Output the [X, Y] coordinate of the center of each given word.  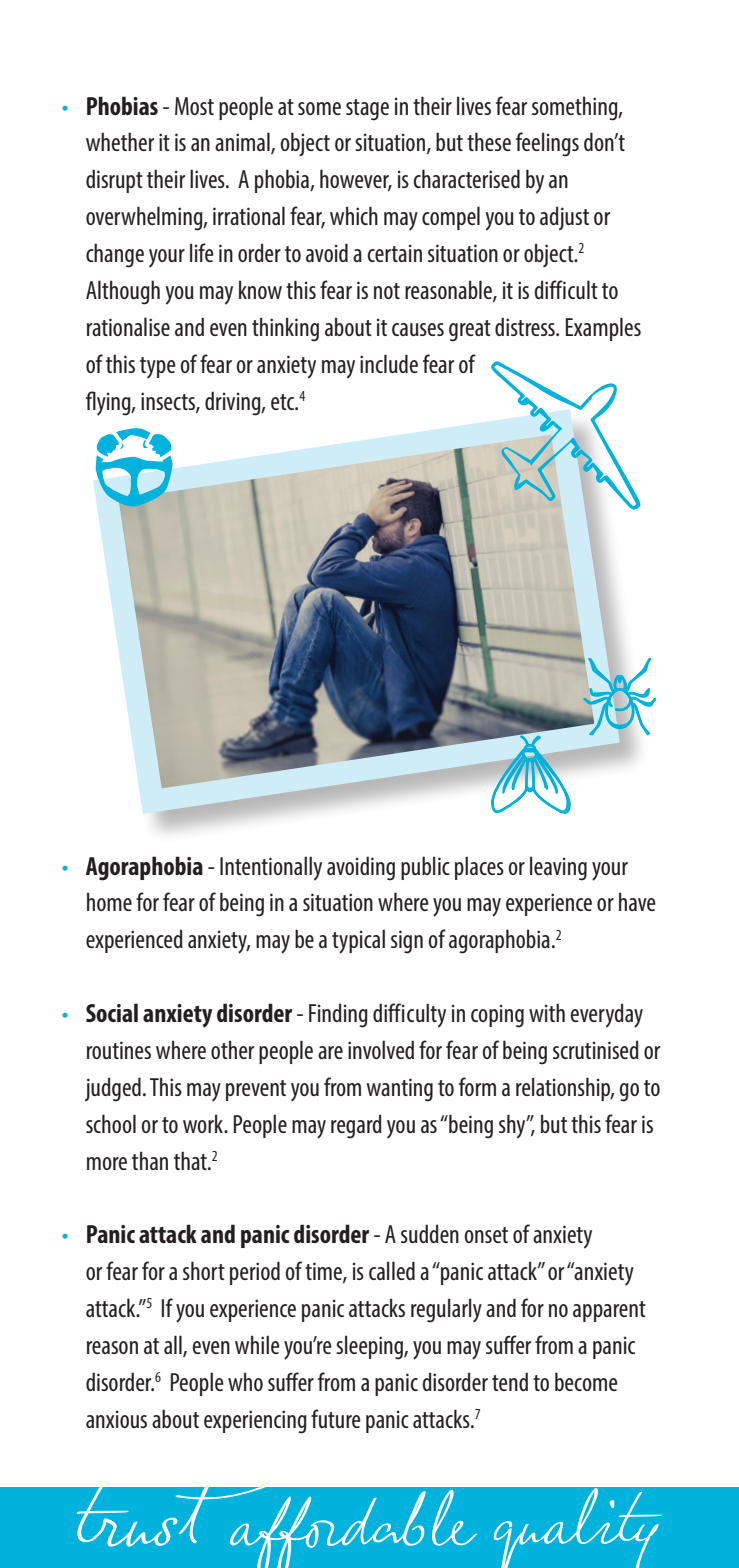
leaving [558, 868]
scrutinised [596, 1049]
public [425, 868]
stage [367, 110]
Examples [603, 329]
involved [381, 1049]
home [109, 901]
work [204, 1123]
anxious [116, 1419]
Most [194, 106]
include [389, 363]
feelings [547, 144]
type [158, 368]
